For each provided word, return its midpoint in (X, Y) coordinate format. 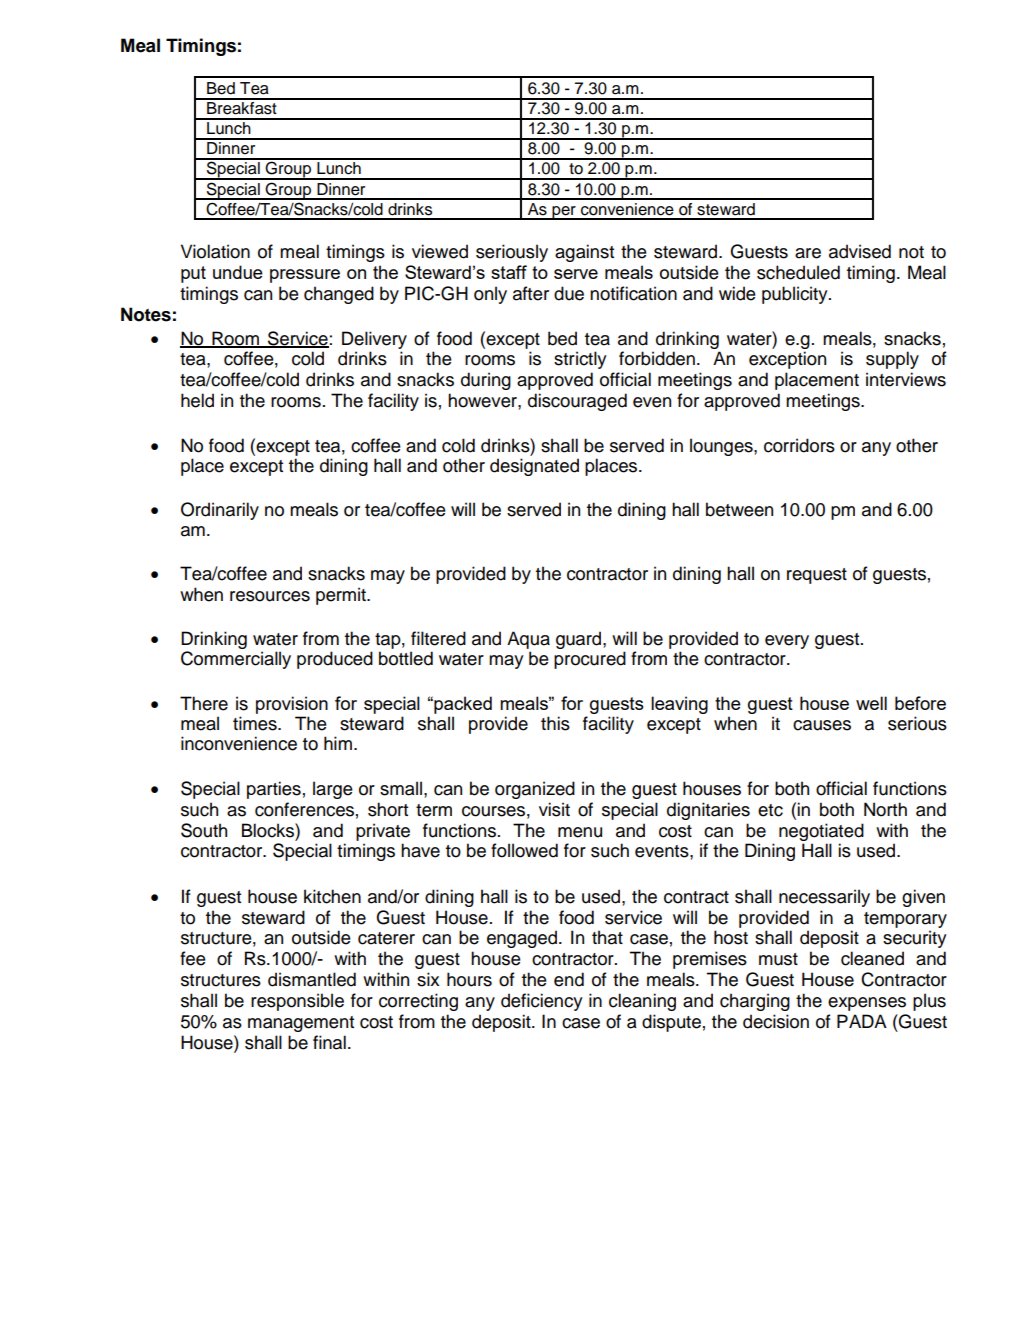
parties (274, 790)
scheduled (798, 272)
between (739, 509)
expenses (867, 1004)
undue (238, 272)
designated (534, 467)
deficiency (542, 1002)
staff (509, 272)
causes (822, 725)
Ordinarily (220, 511)
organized (535, 790)
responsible (297, 1002)
